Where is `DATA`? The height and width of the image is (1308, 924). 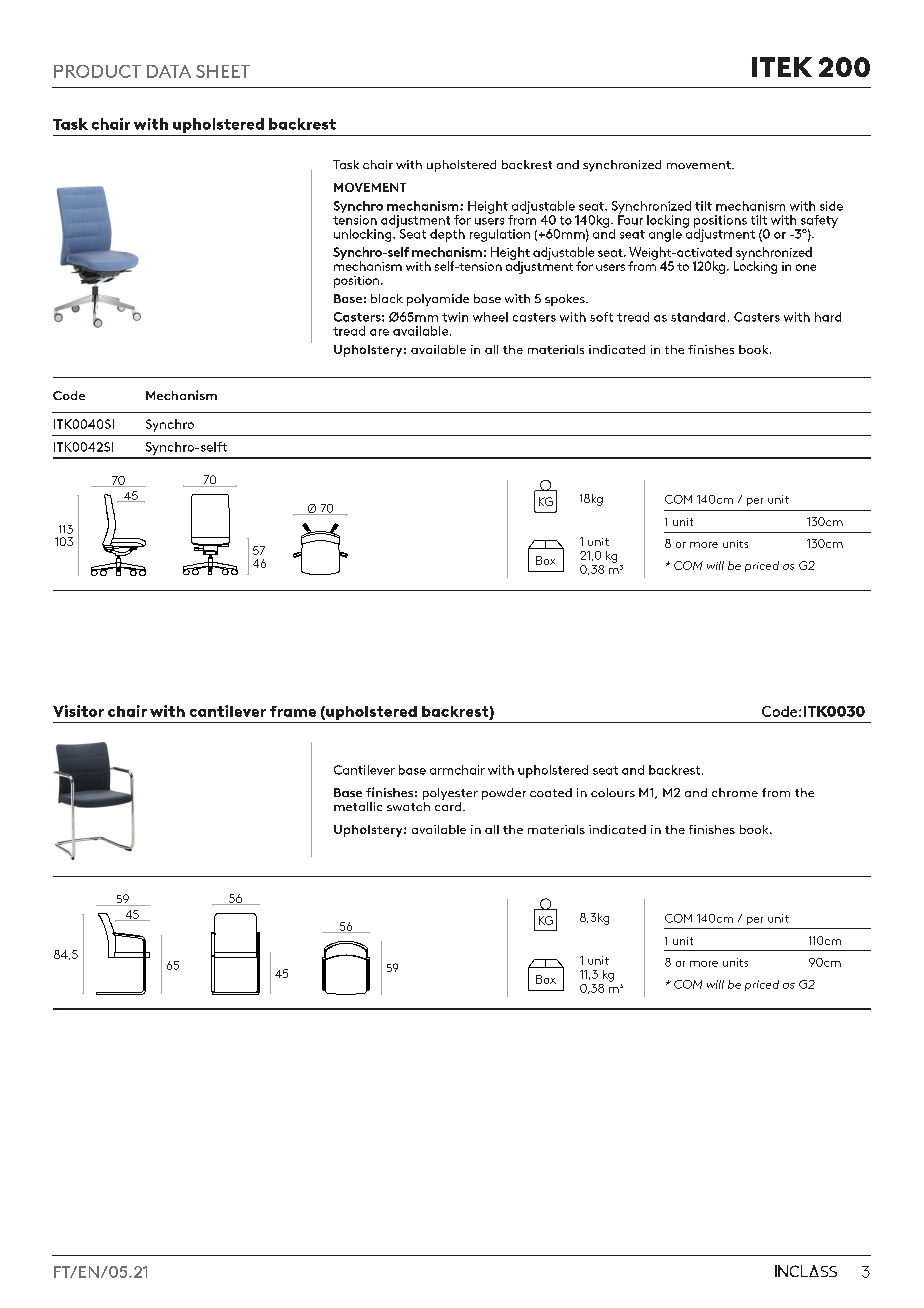
DATA is located at coordinates (169, 71).
